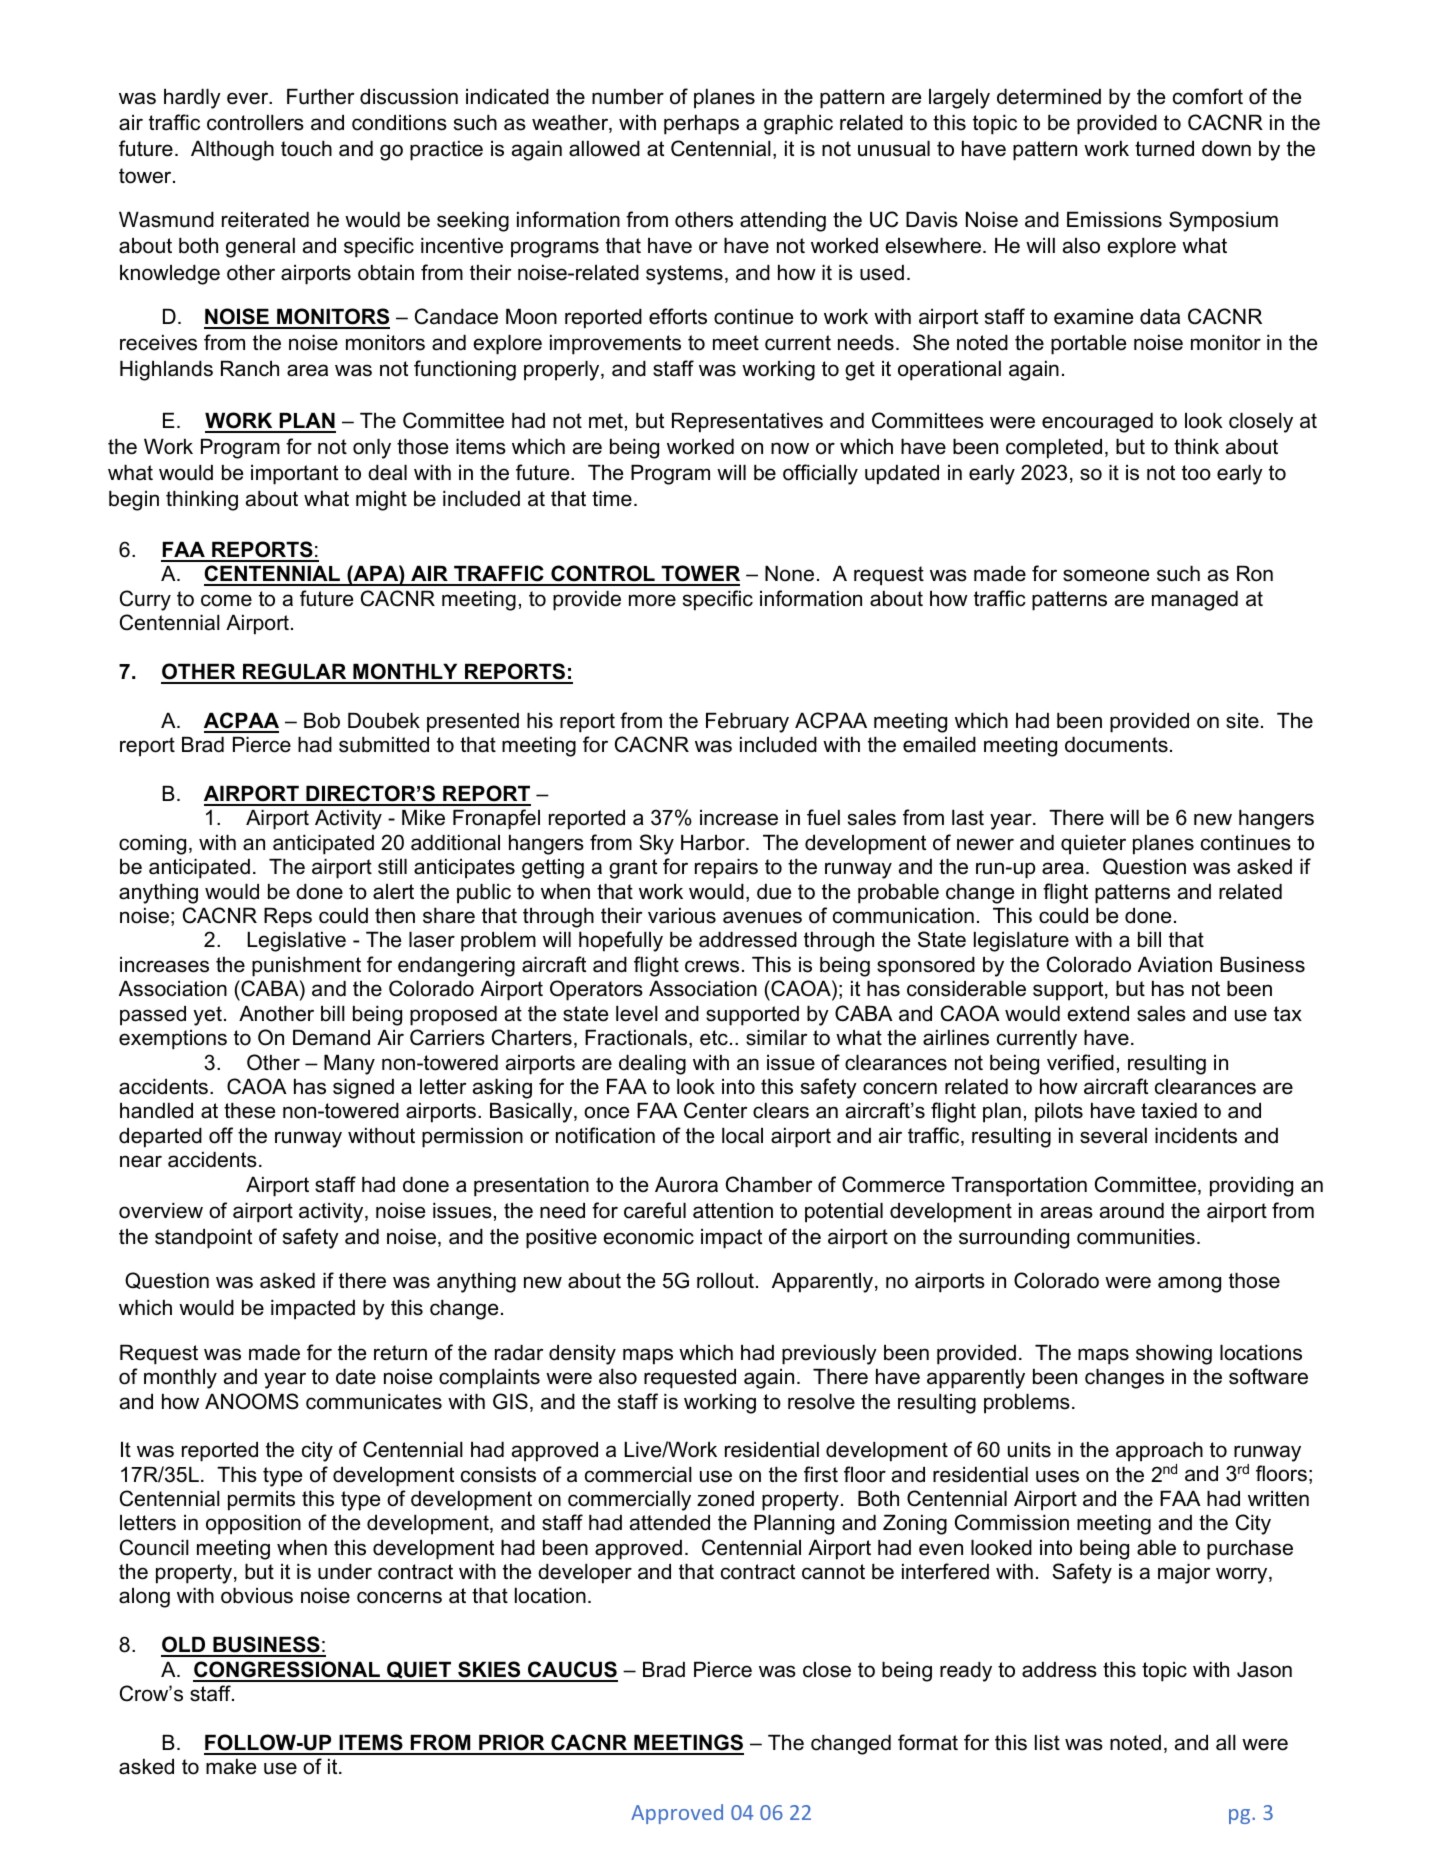 This screenshot has width=1444, height=1868. Describe the element at coordinates (701, 125) in the screenshot. I see `perhaps` at that location.
